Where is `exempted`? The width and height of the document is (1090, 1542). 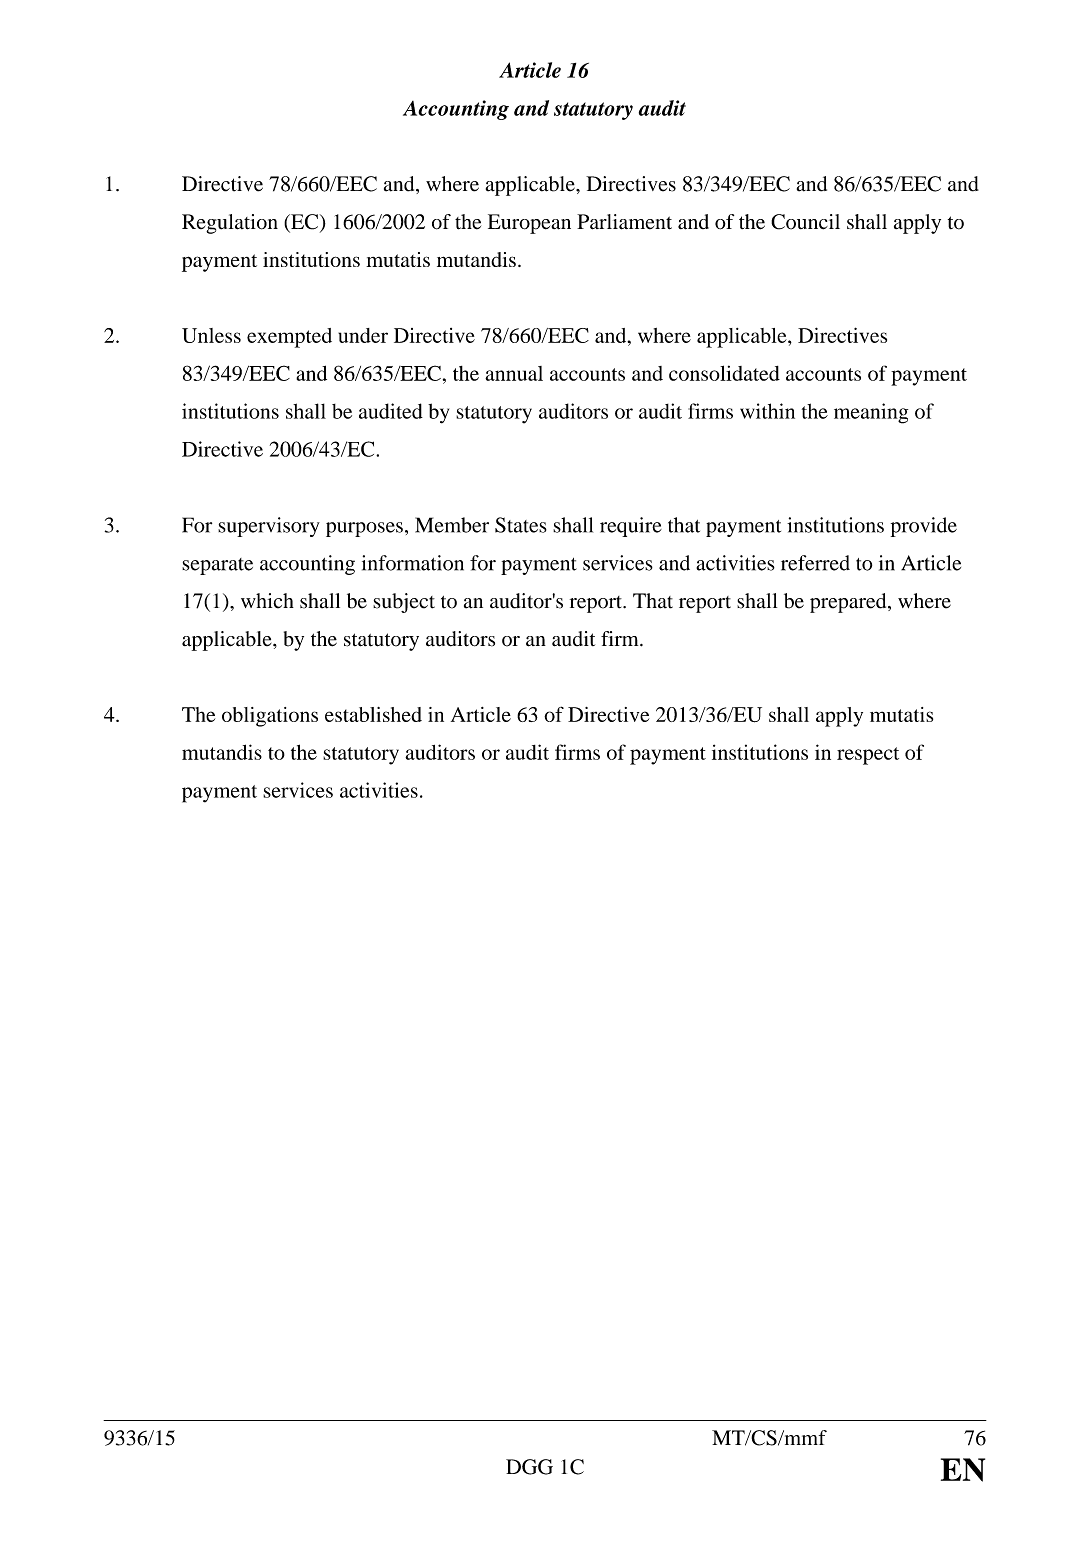
exempted is located at coordinates (289, 338).
